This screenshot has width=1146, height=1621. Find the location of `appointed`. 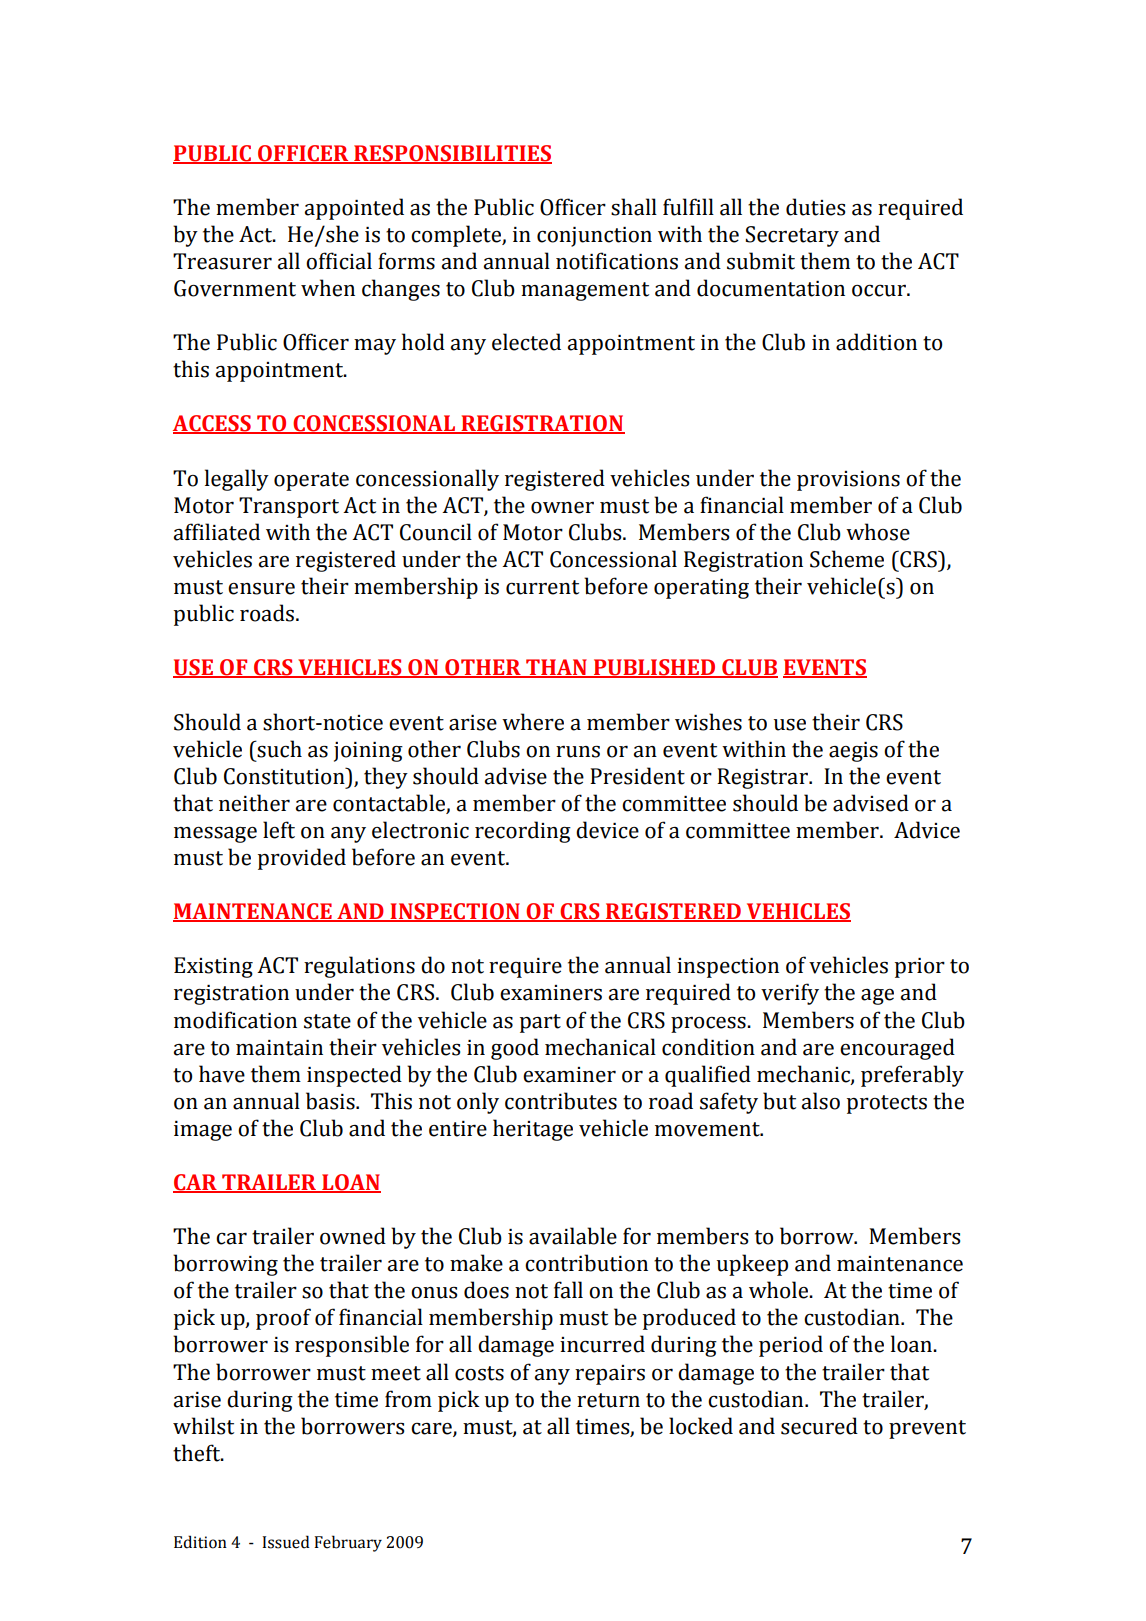

appointed is located at coordinates (354, 209).
